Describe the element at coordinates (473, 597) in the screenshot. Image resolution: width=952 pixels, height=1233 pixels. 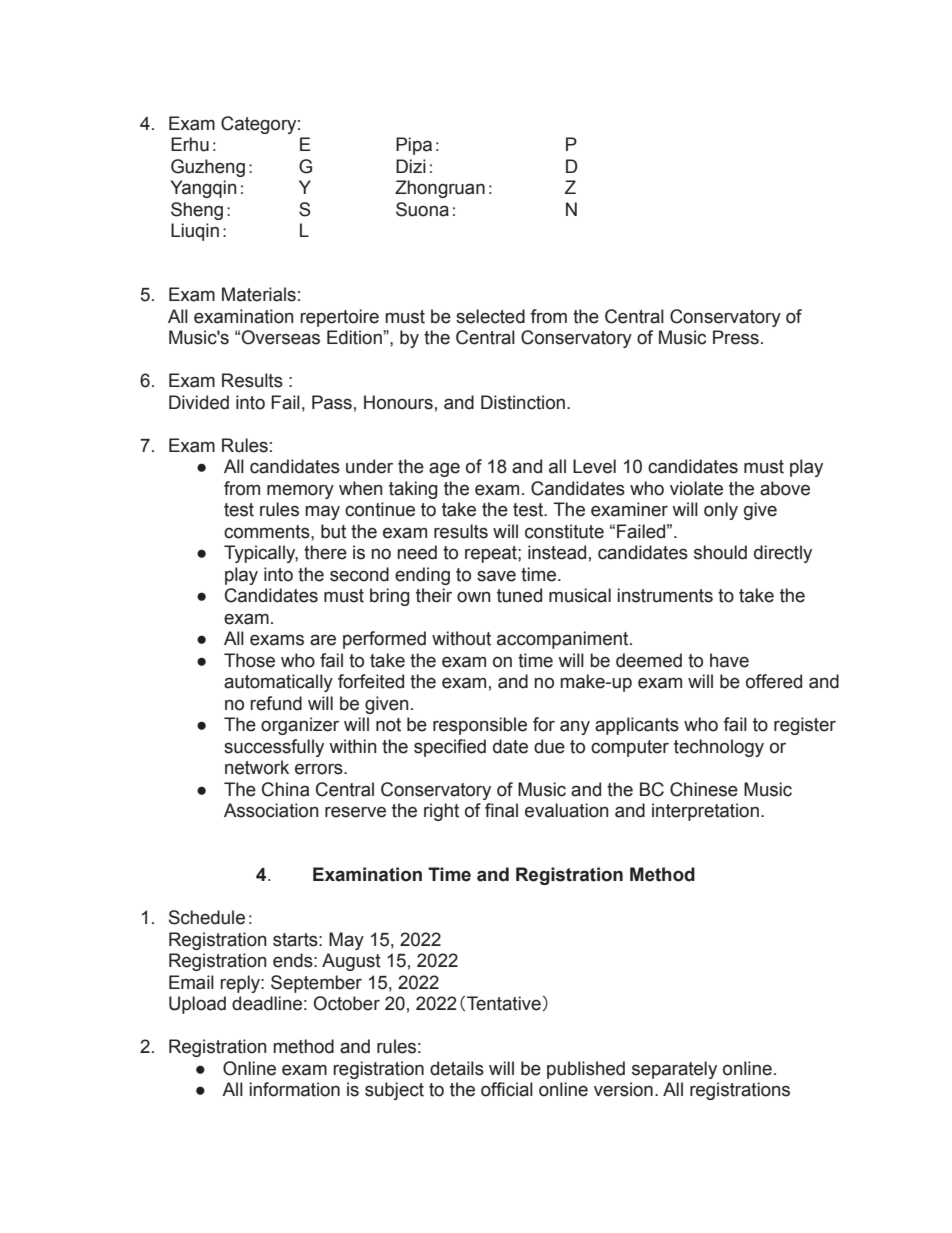
I see `own` at that location.
